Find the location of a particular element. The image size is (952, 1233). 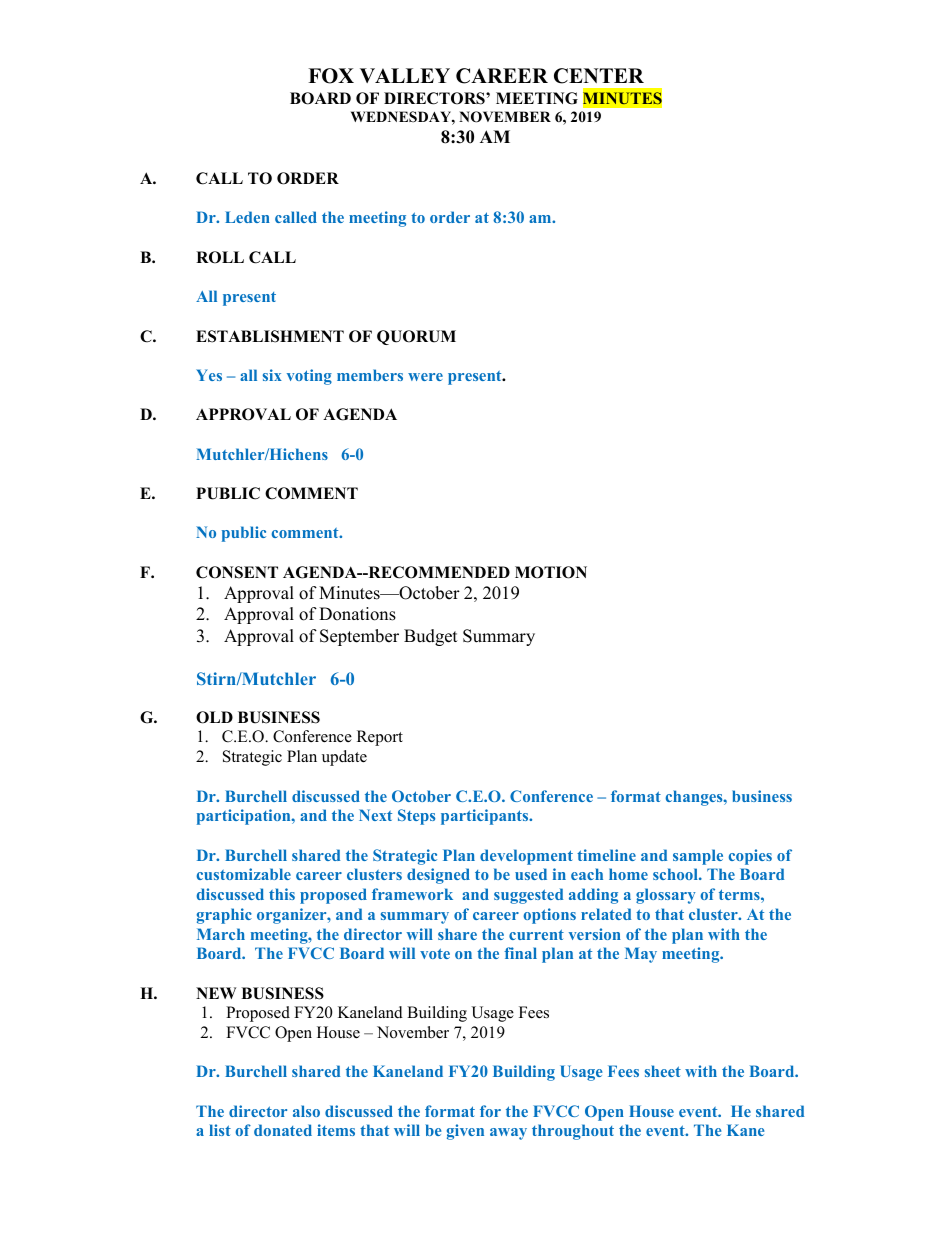

given is located at coordinates (465, 1132).
